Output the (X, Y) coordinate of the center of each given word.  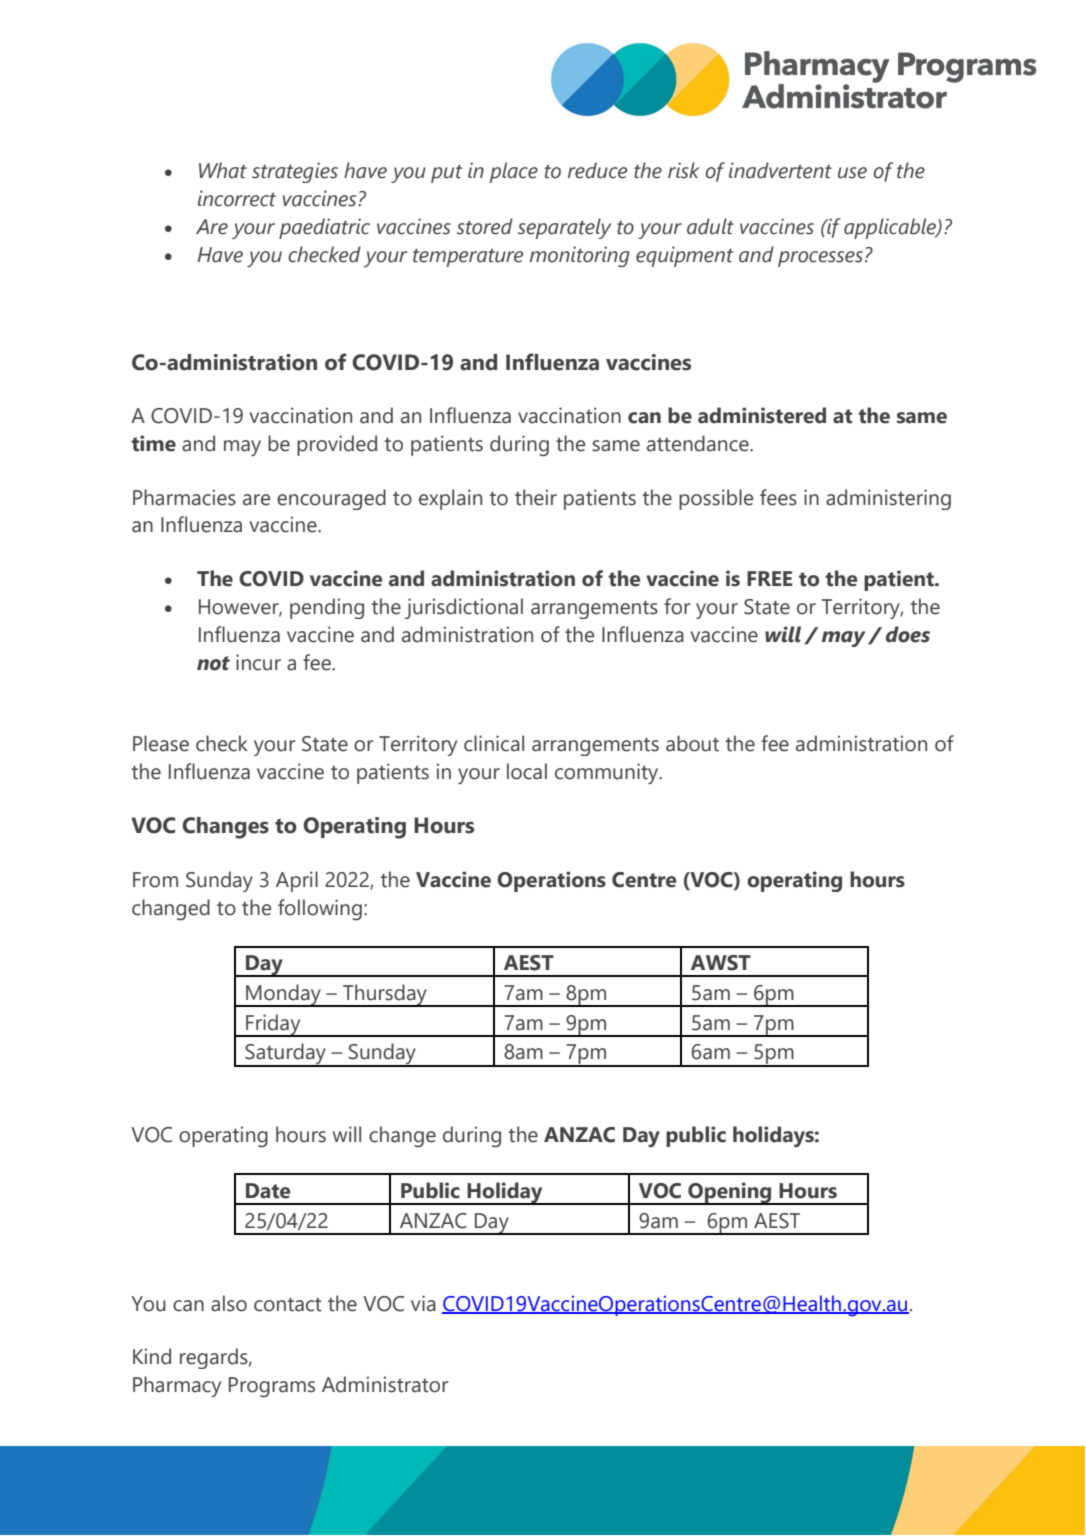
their (536, 497)
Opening (730, 1193)
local (527, 771)
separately (564, 228)
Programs (272, 1387)
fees (778, 497)
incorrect (237, 198)
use (852, 173)
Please (161, 743)
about (692, 743)
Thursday (385, 995)
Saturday (285, 1055)
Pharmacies (184, 497)
